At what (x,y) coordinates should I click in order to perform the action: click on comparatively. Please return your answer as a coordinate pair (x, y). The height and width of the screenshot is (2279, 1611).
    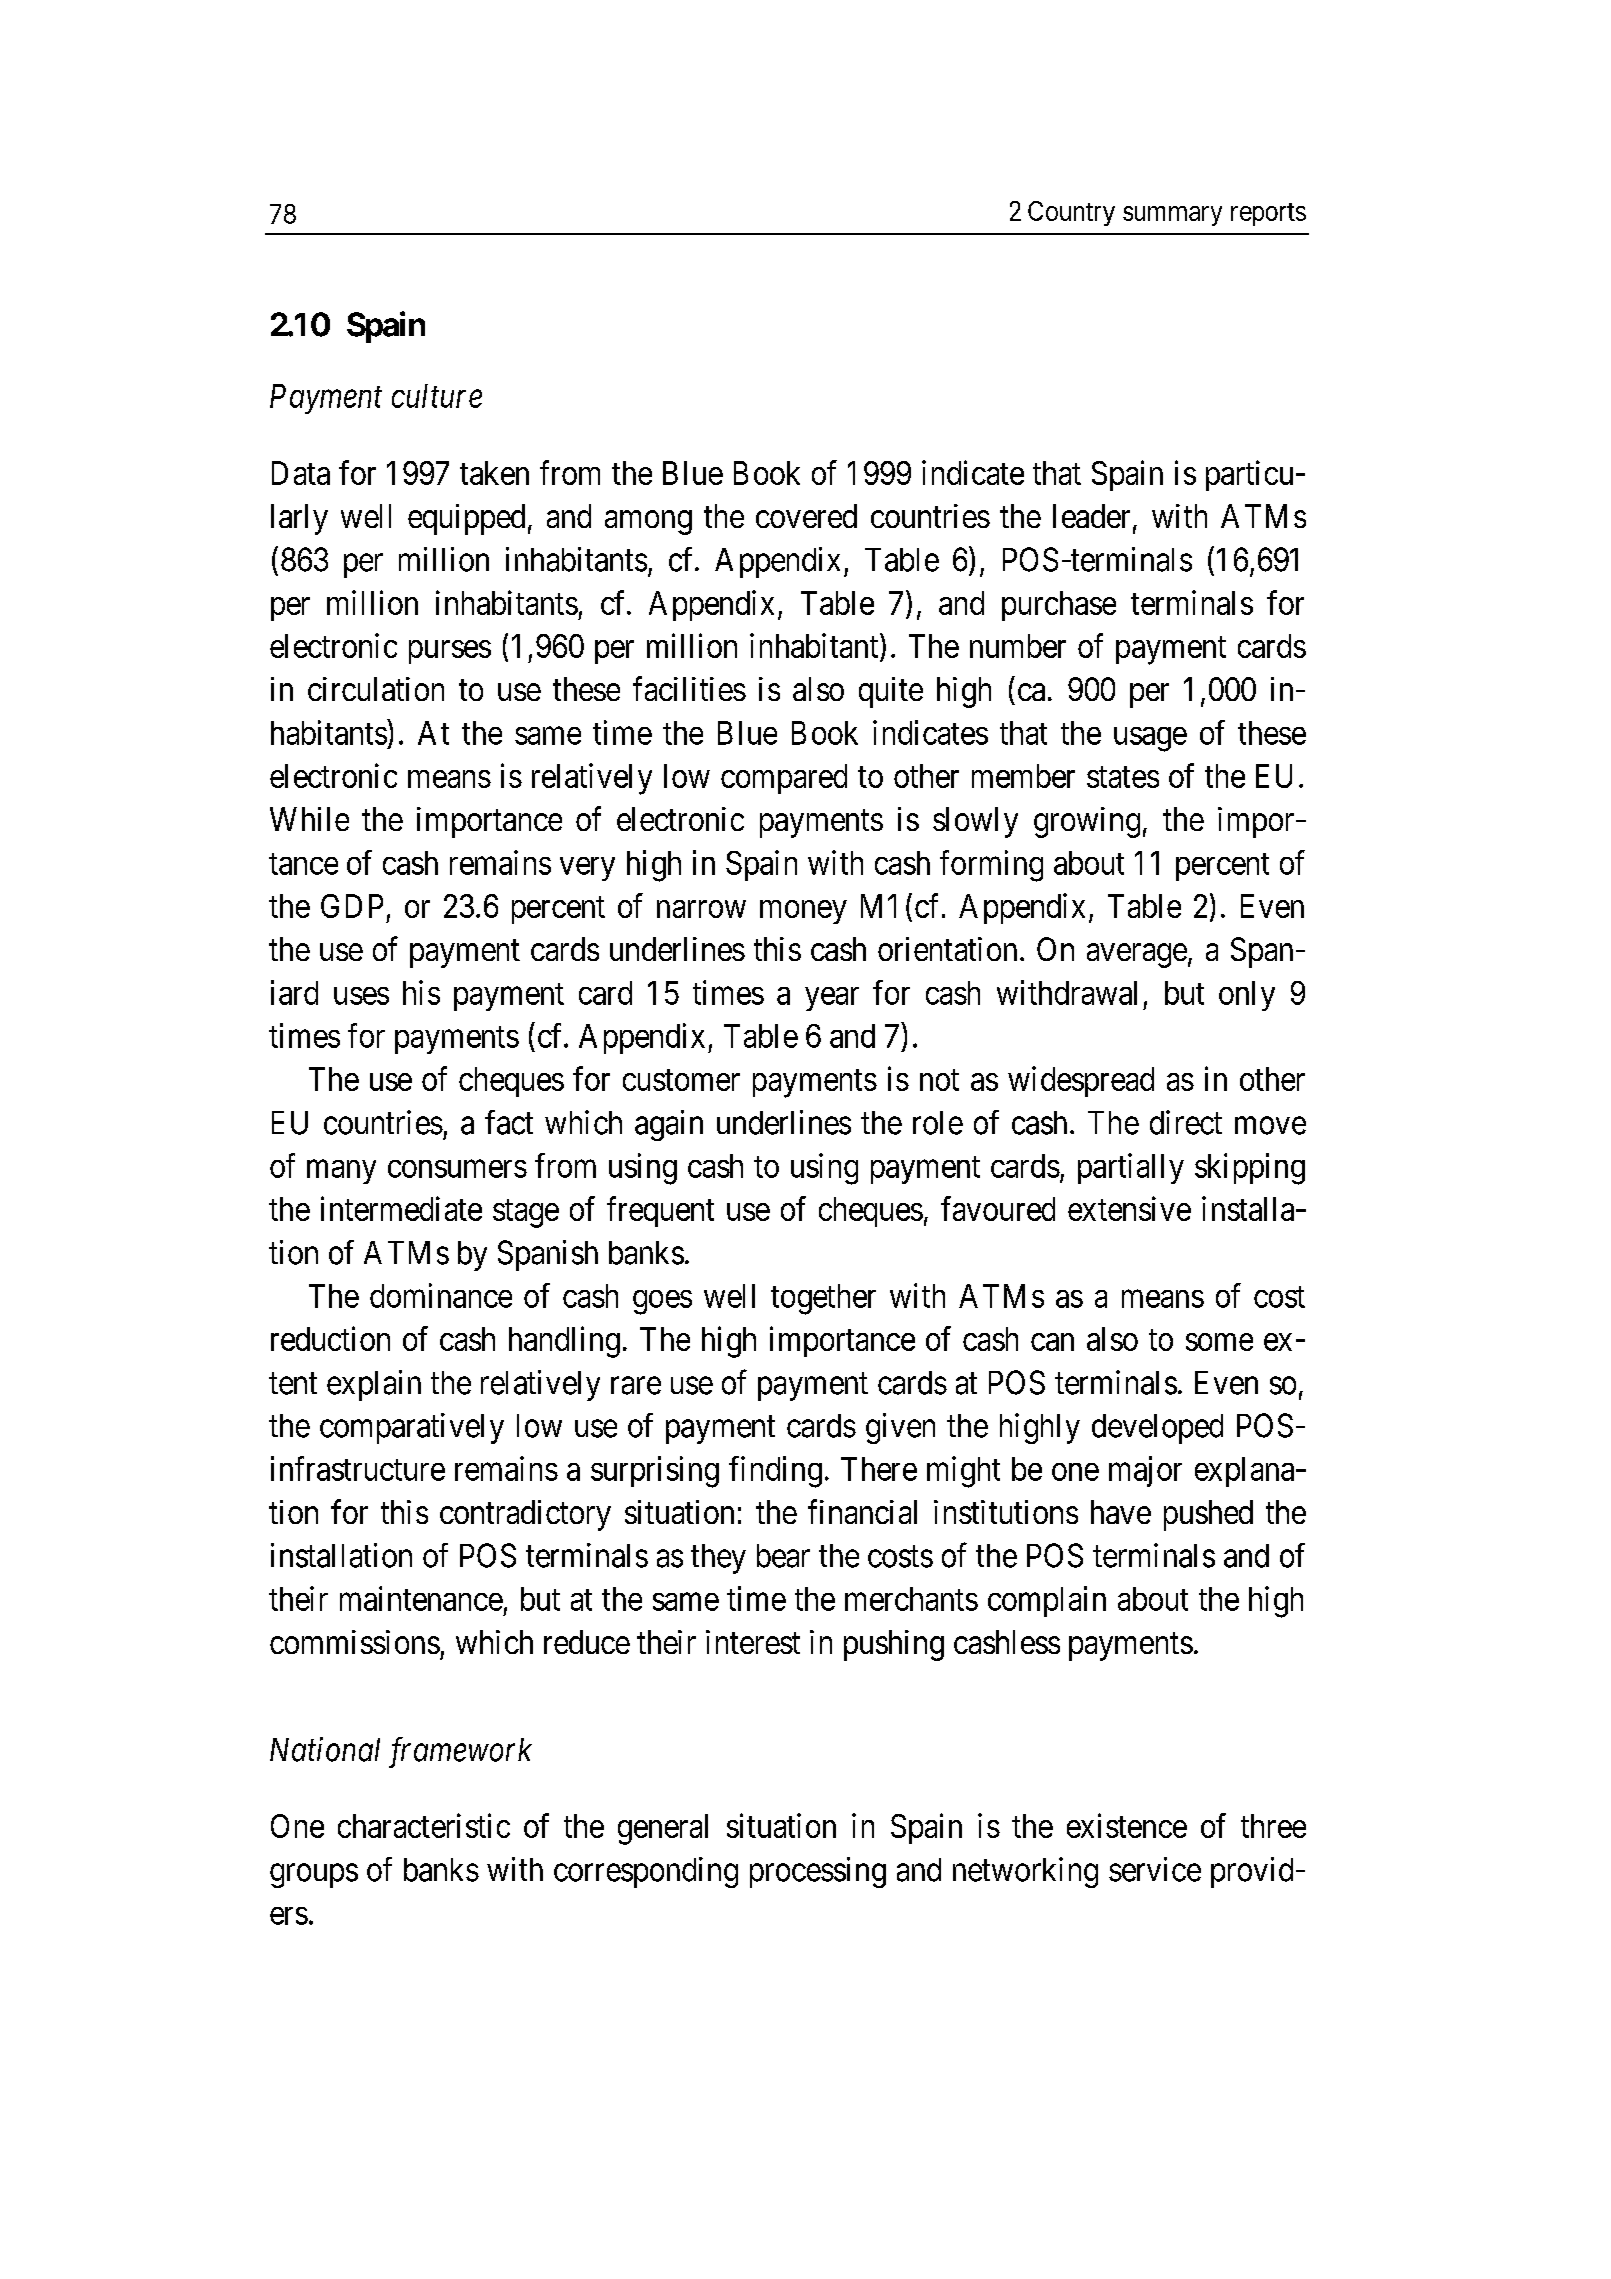
    Looking at the image, I should click on (412, 1428).
